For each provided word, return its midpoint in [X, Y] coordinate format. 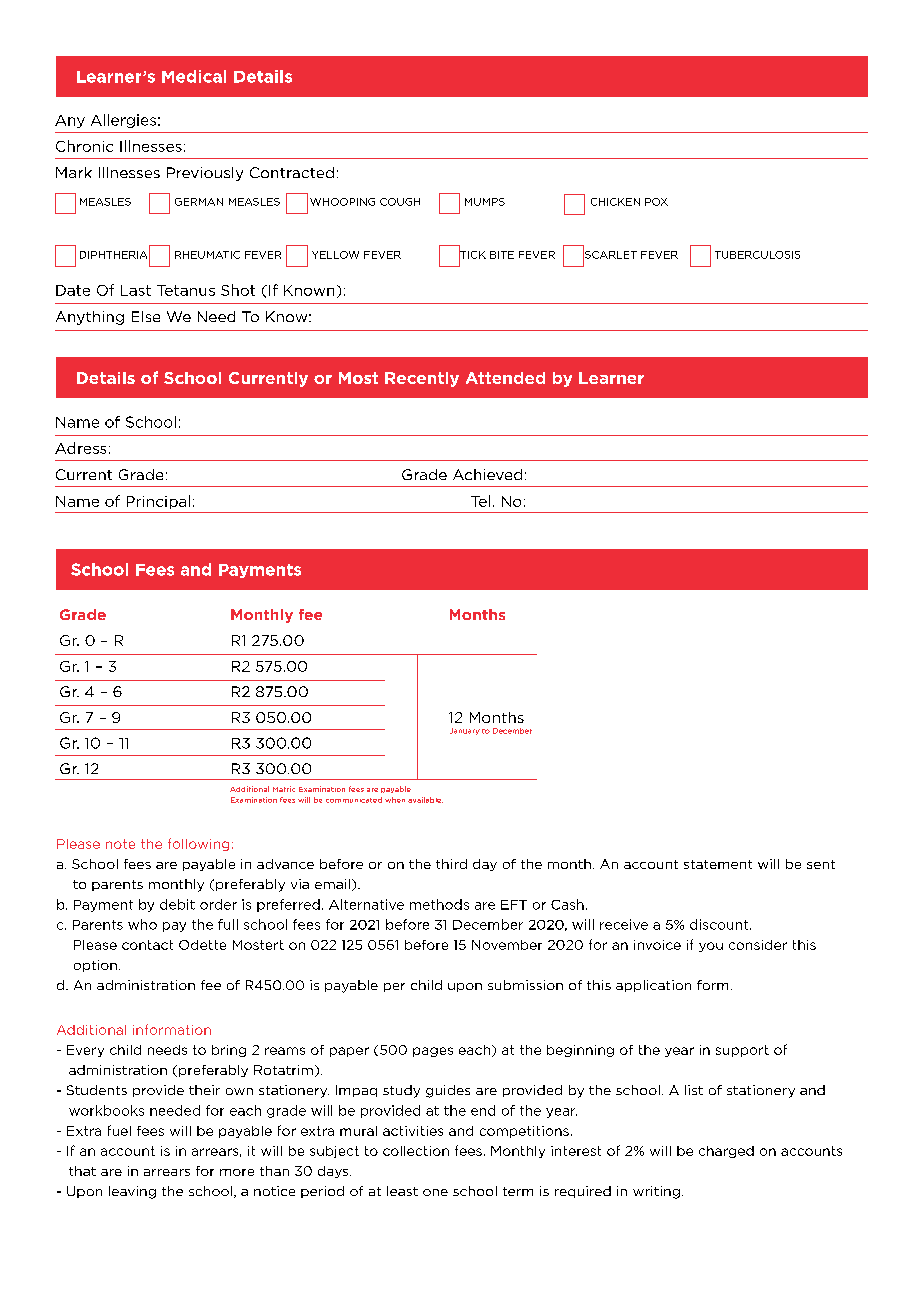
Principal [158, 502]
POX [656, 202]
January [465, 731]
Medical [194, 76]
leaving [132, 1192]
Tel [480, 501]
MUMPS [485, 202]
